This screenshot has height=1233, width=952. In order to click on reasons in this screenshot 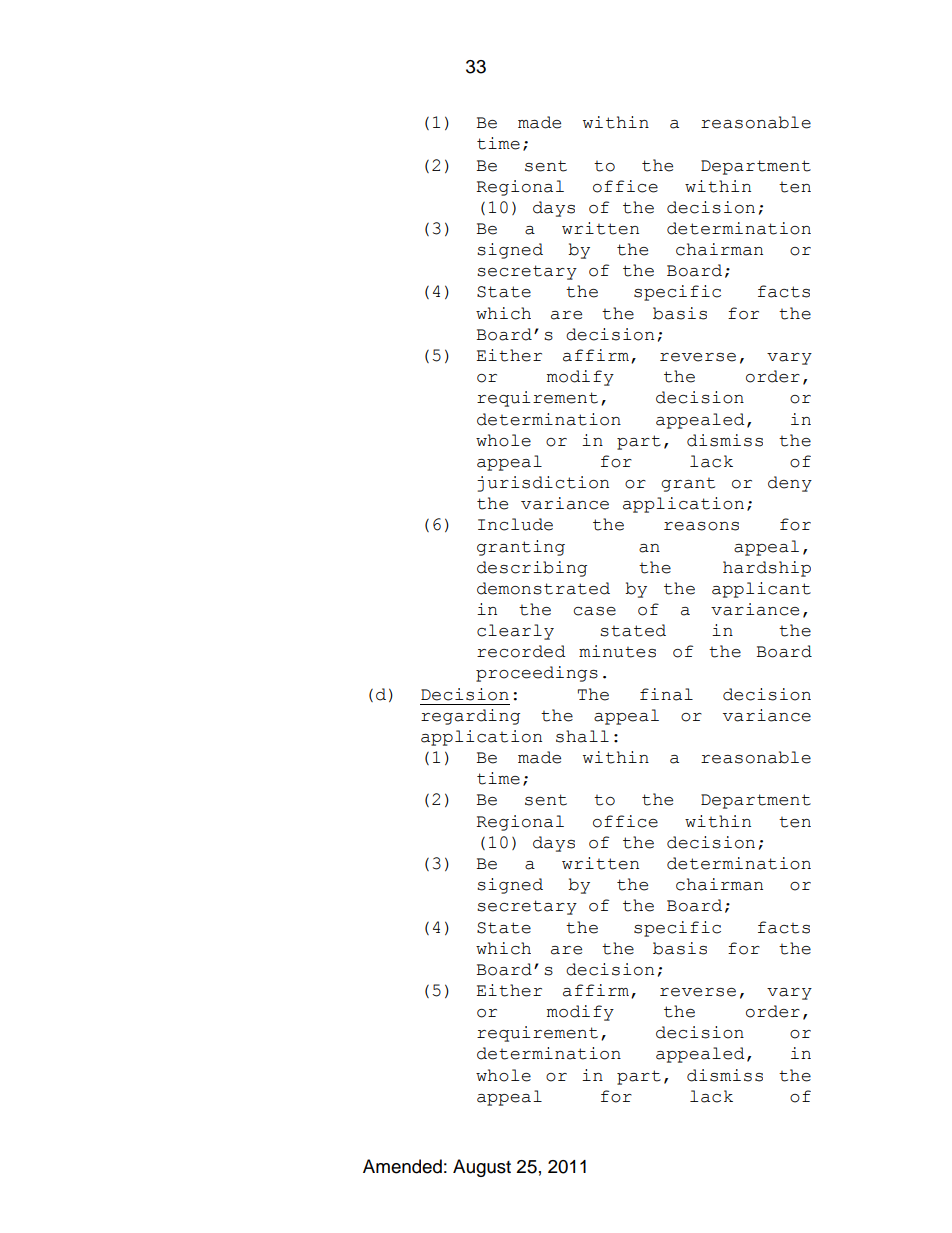, I will do `click(701, 526)`.
